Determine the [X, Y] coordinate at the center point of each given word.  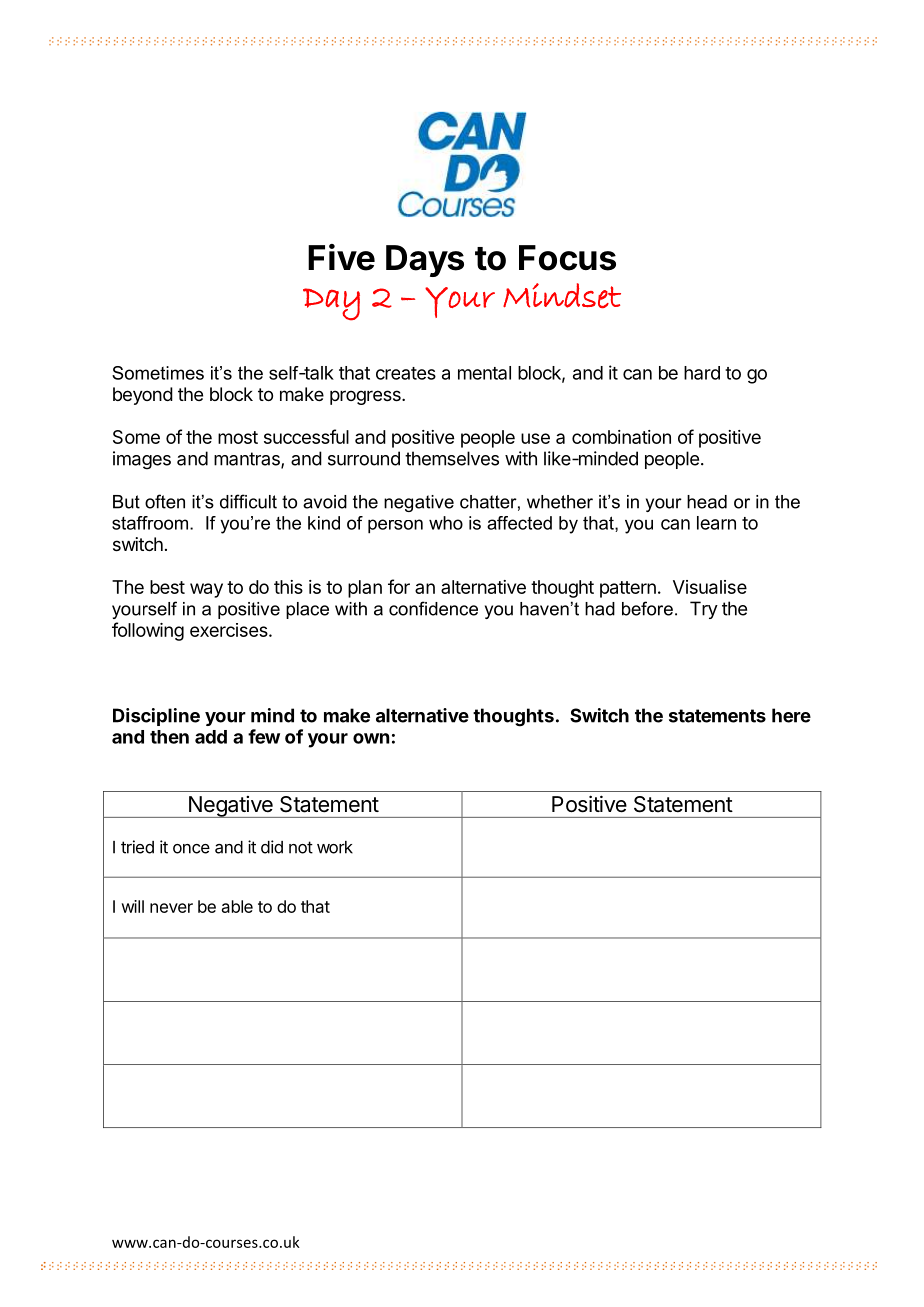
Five [341, 257]
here [791, 715]
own [371, 738]
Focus [567, 258]
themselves [452, 458]
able [237, 906]
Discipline [156, 717]
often [165, 501]
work [335, 847]
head [707, 502]
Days [425, 261]
